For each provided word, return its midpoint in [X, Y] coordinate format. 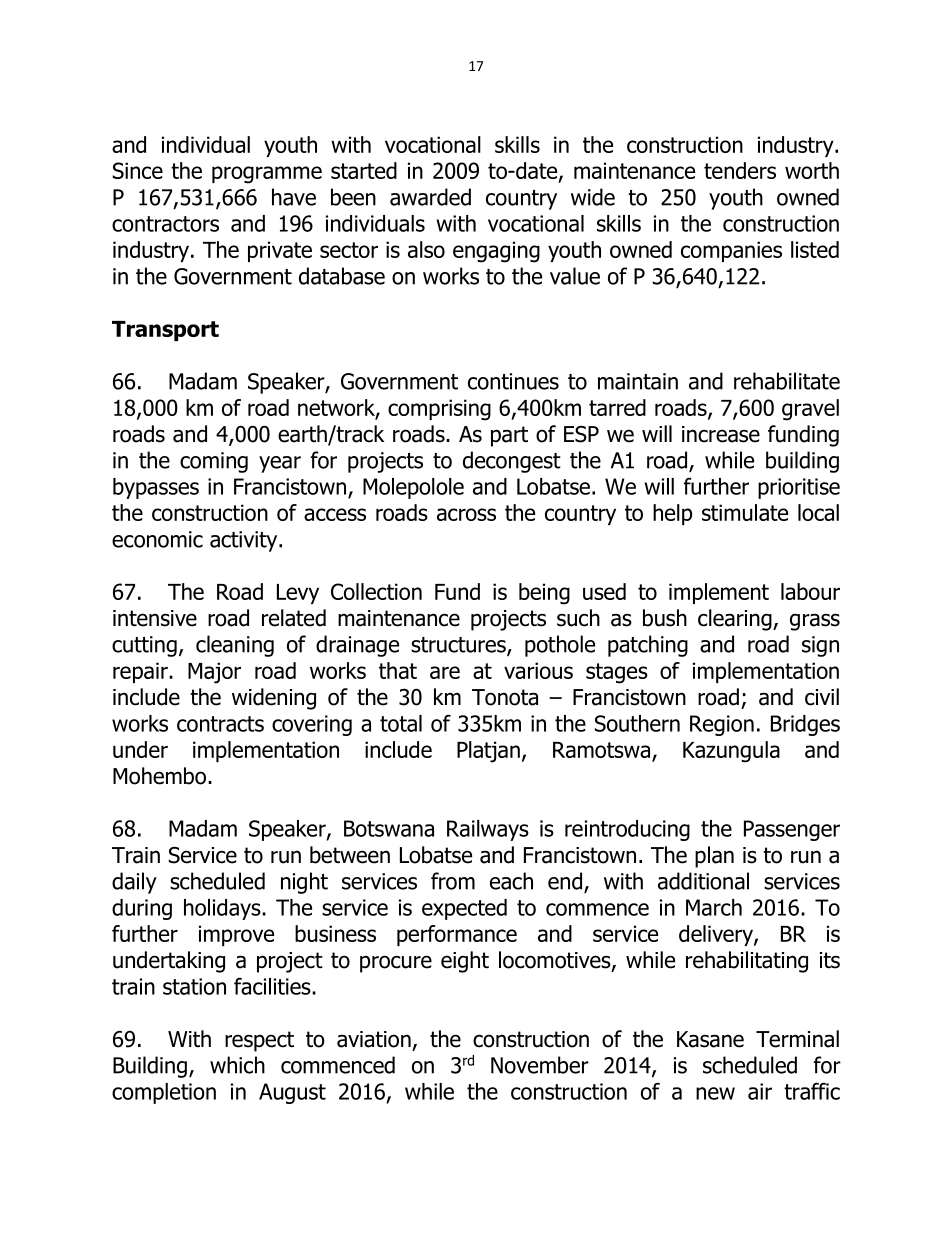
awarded [430, 197]
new [715, 1093]
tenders [740, 170]
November [540, 1065]
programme [267, 175]
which [237, 1065]
